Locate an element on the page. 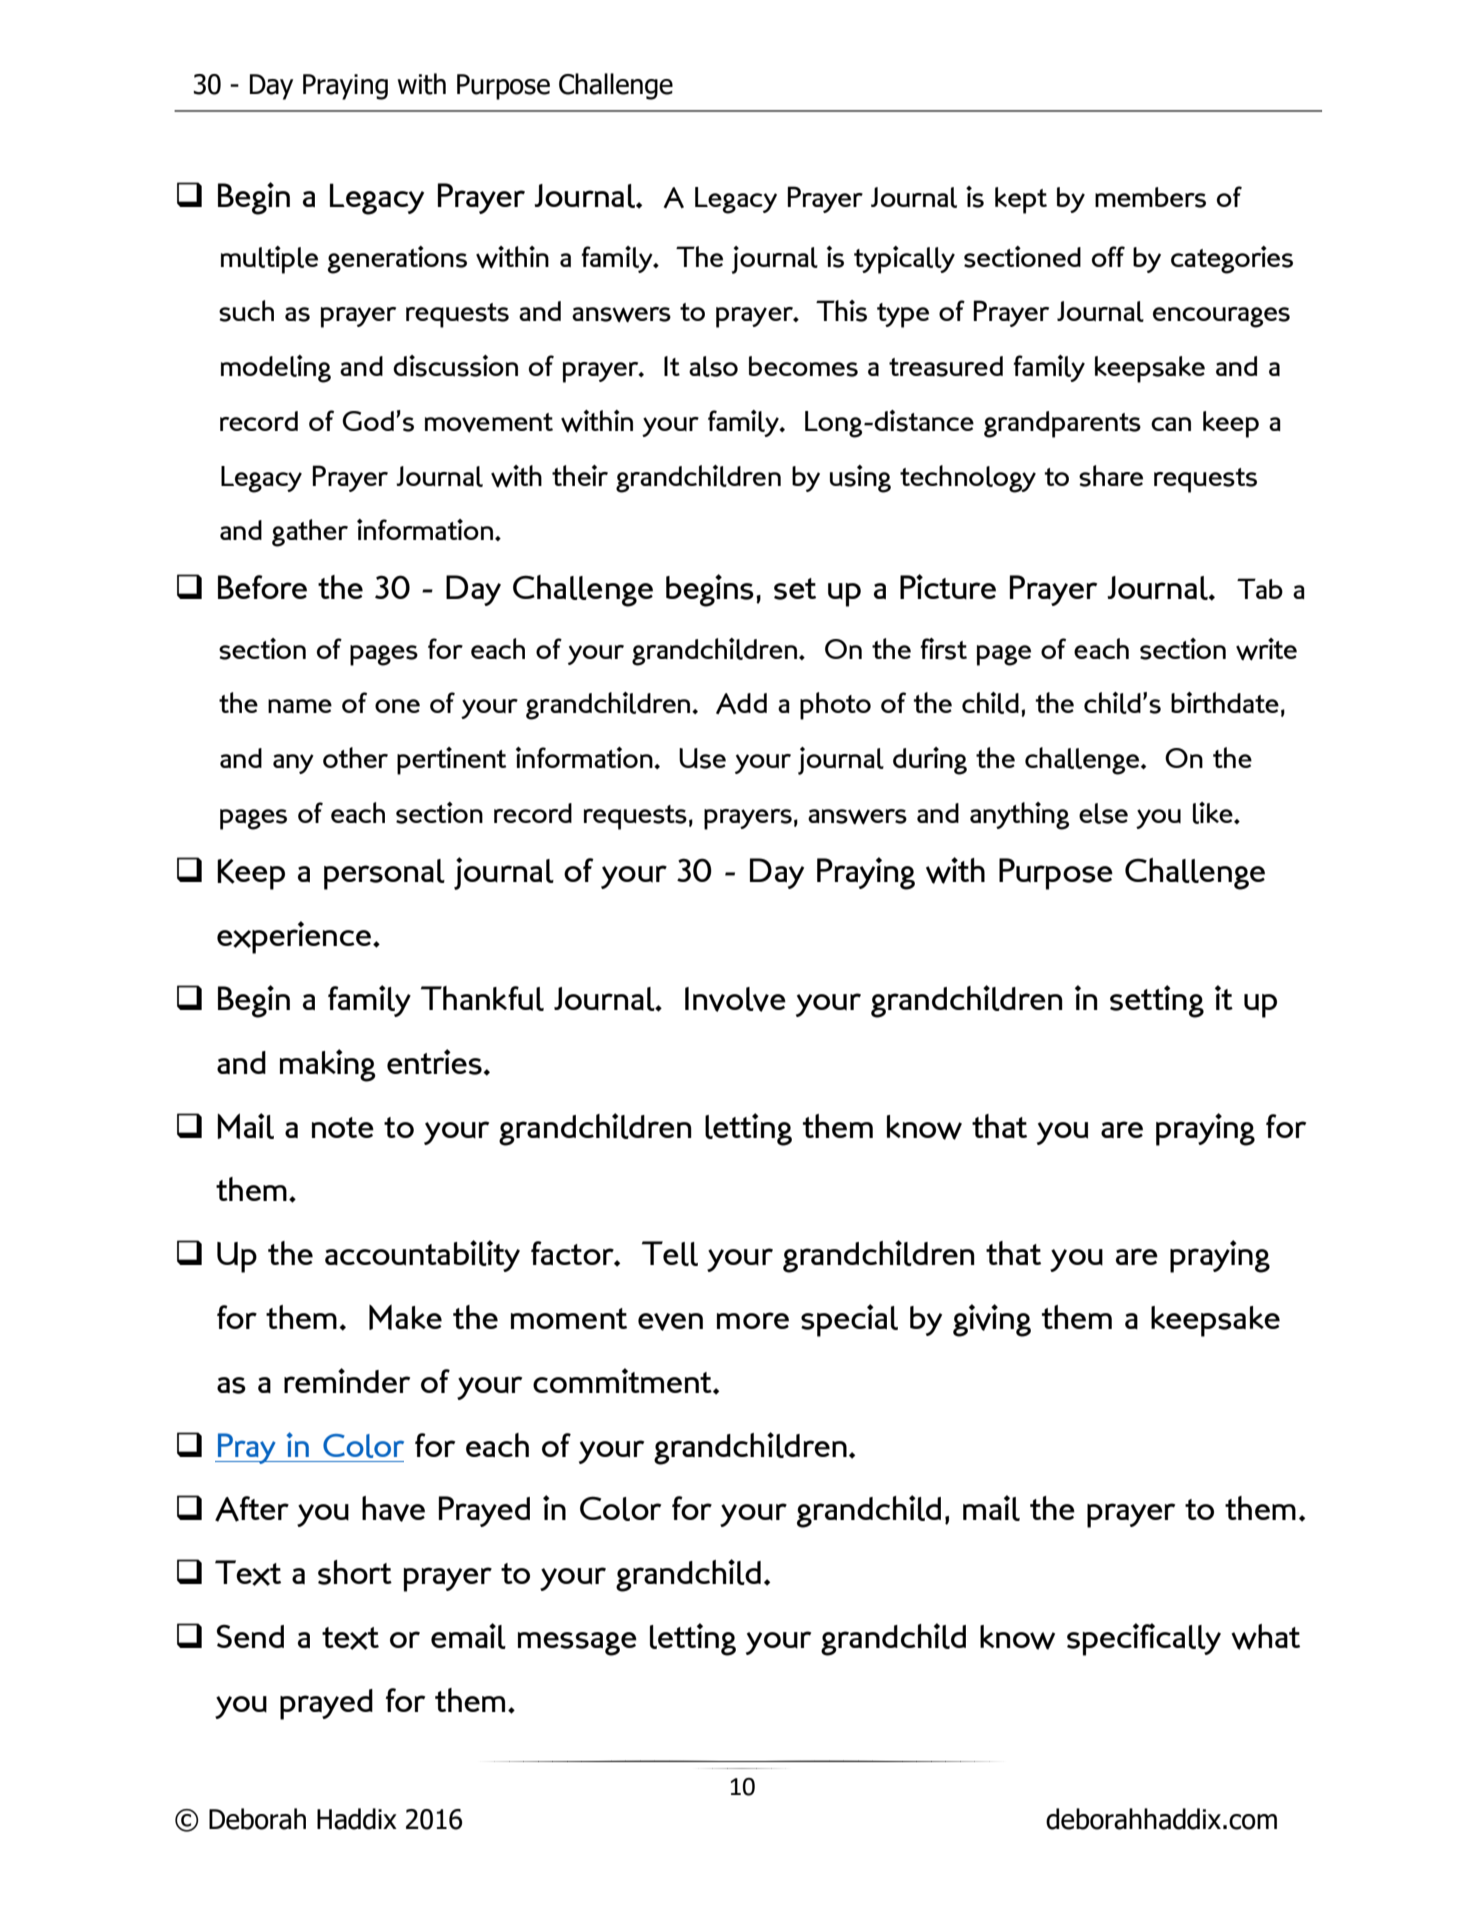  This is located at coordinates (841, 311).
